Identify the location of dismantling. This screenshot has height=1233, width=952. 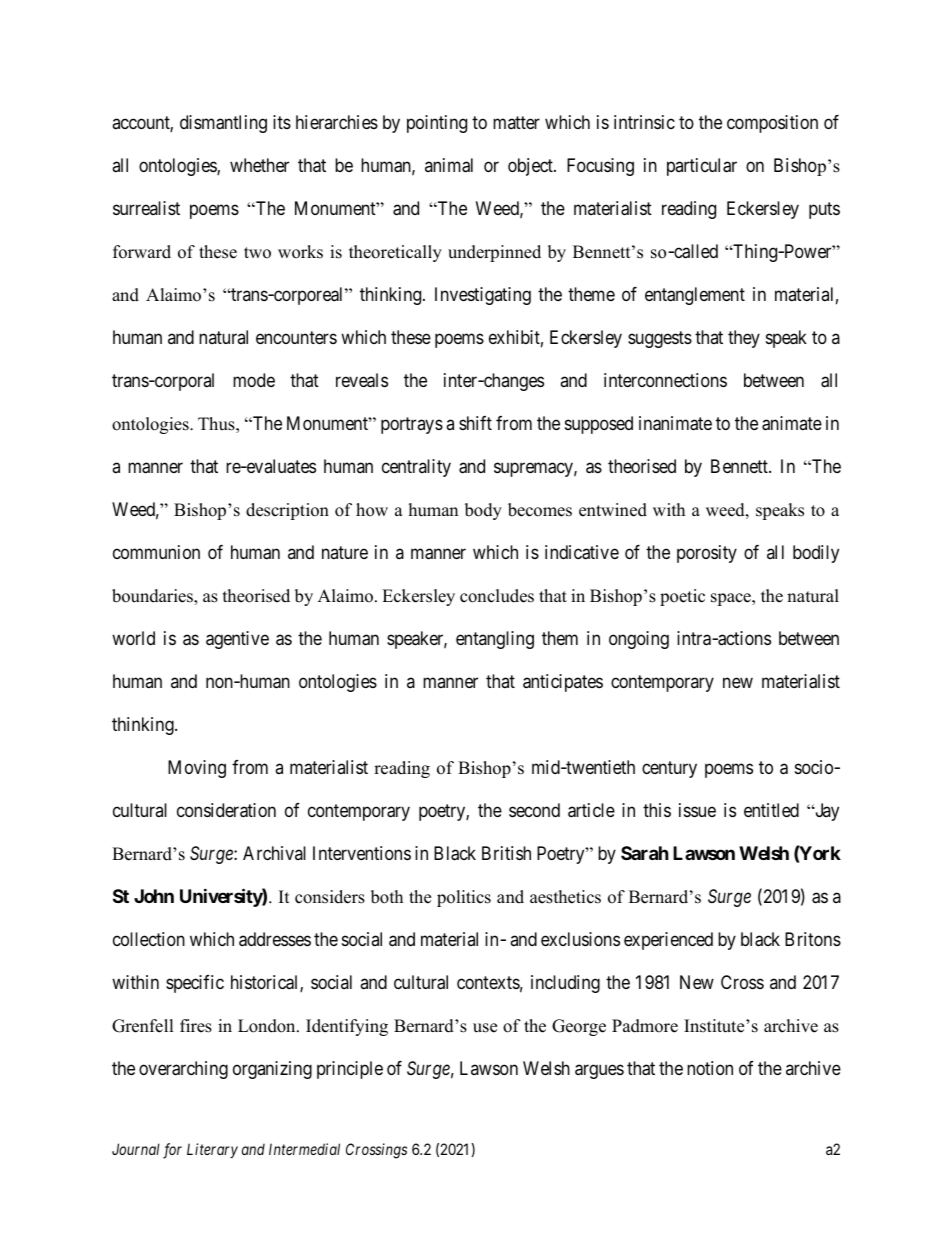
(223, 124).
